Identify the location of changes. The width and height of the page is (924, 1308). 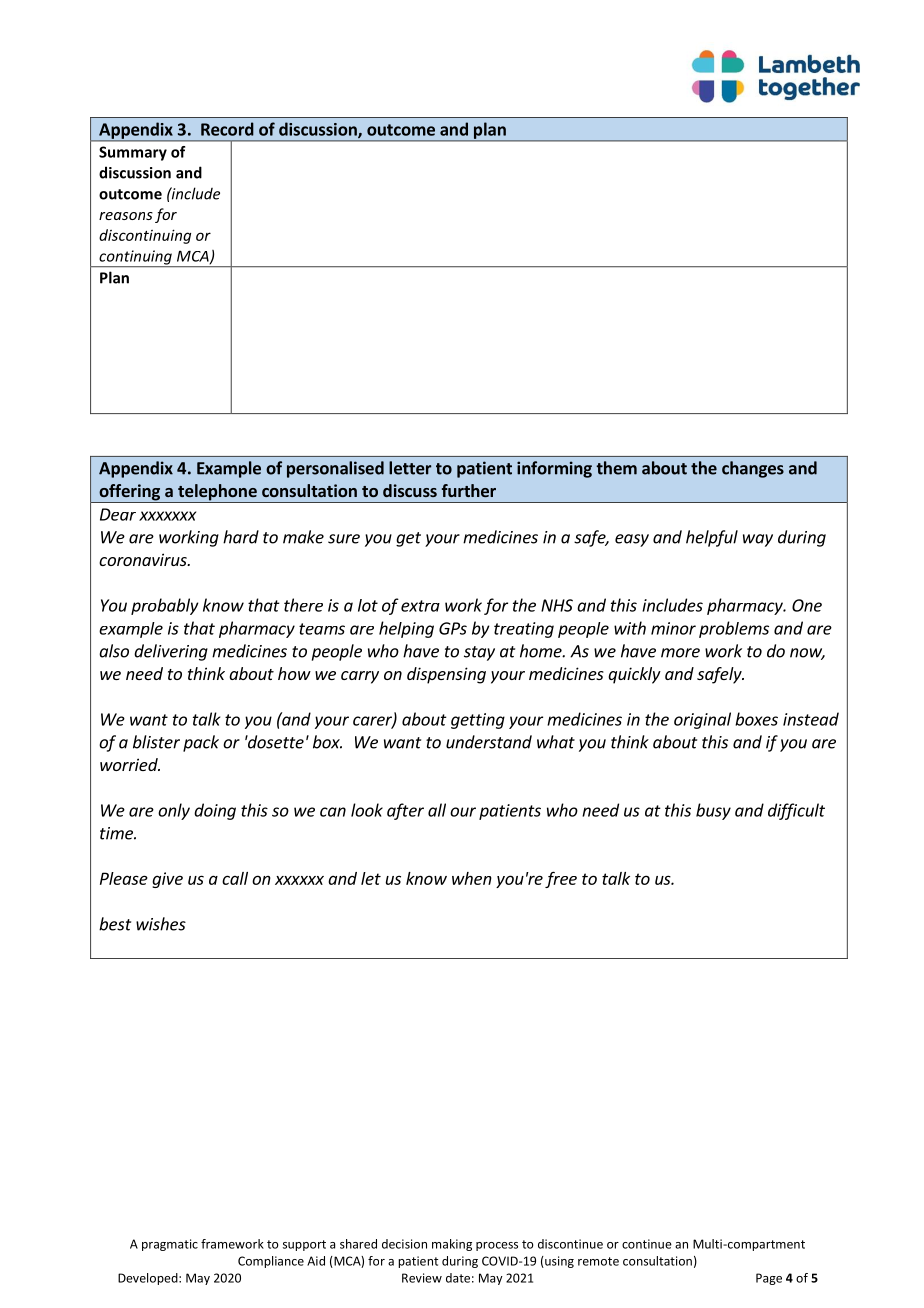
(753, 469).
